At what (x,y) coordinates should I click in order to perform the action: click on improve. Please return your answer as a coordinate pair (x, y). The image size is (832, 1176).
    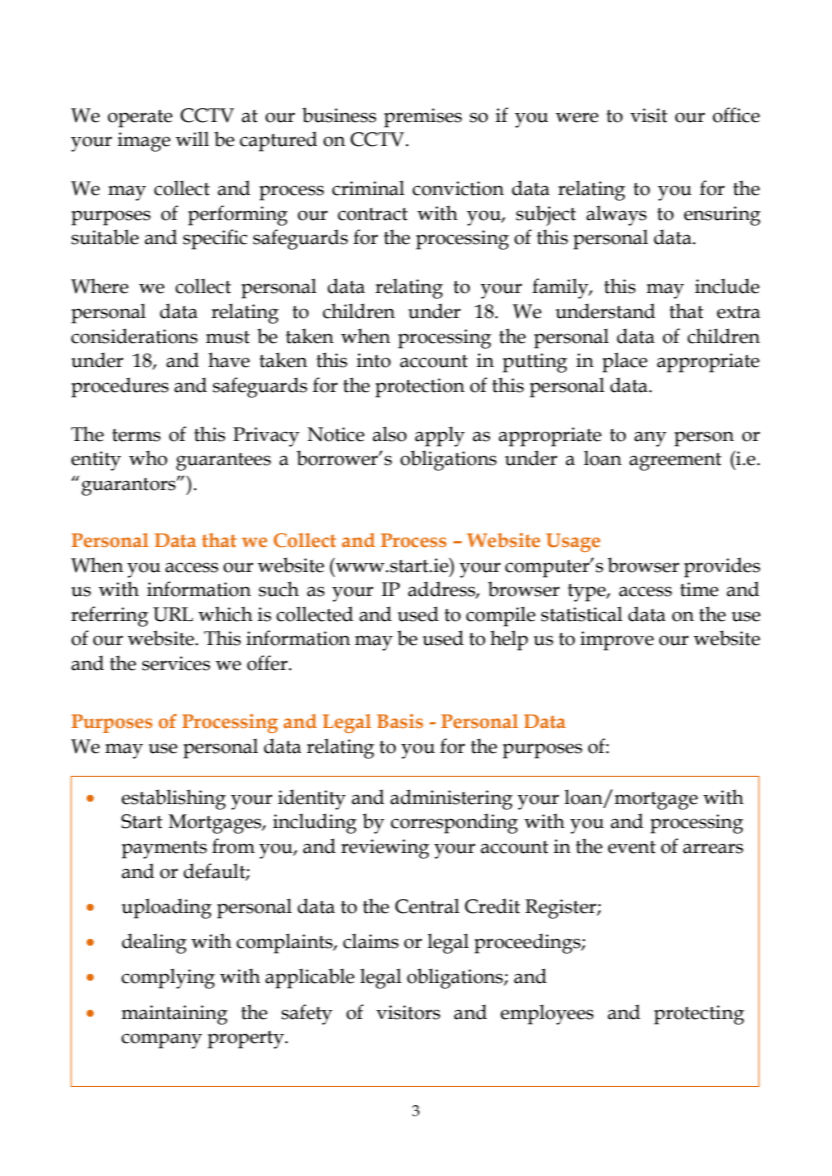
    Looking at the image, I should click on (617, 641).
